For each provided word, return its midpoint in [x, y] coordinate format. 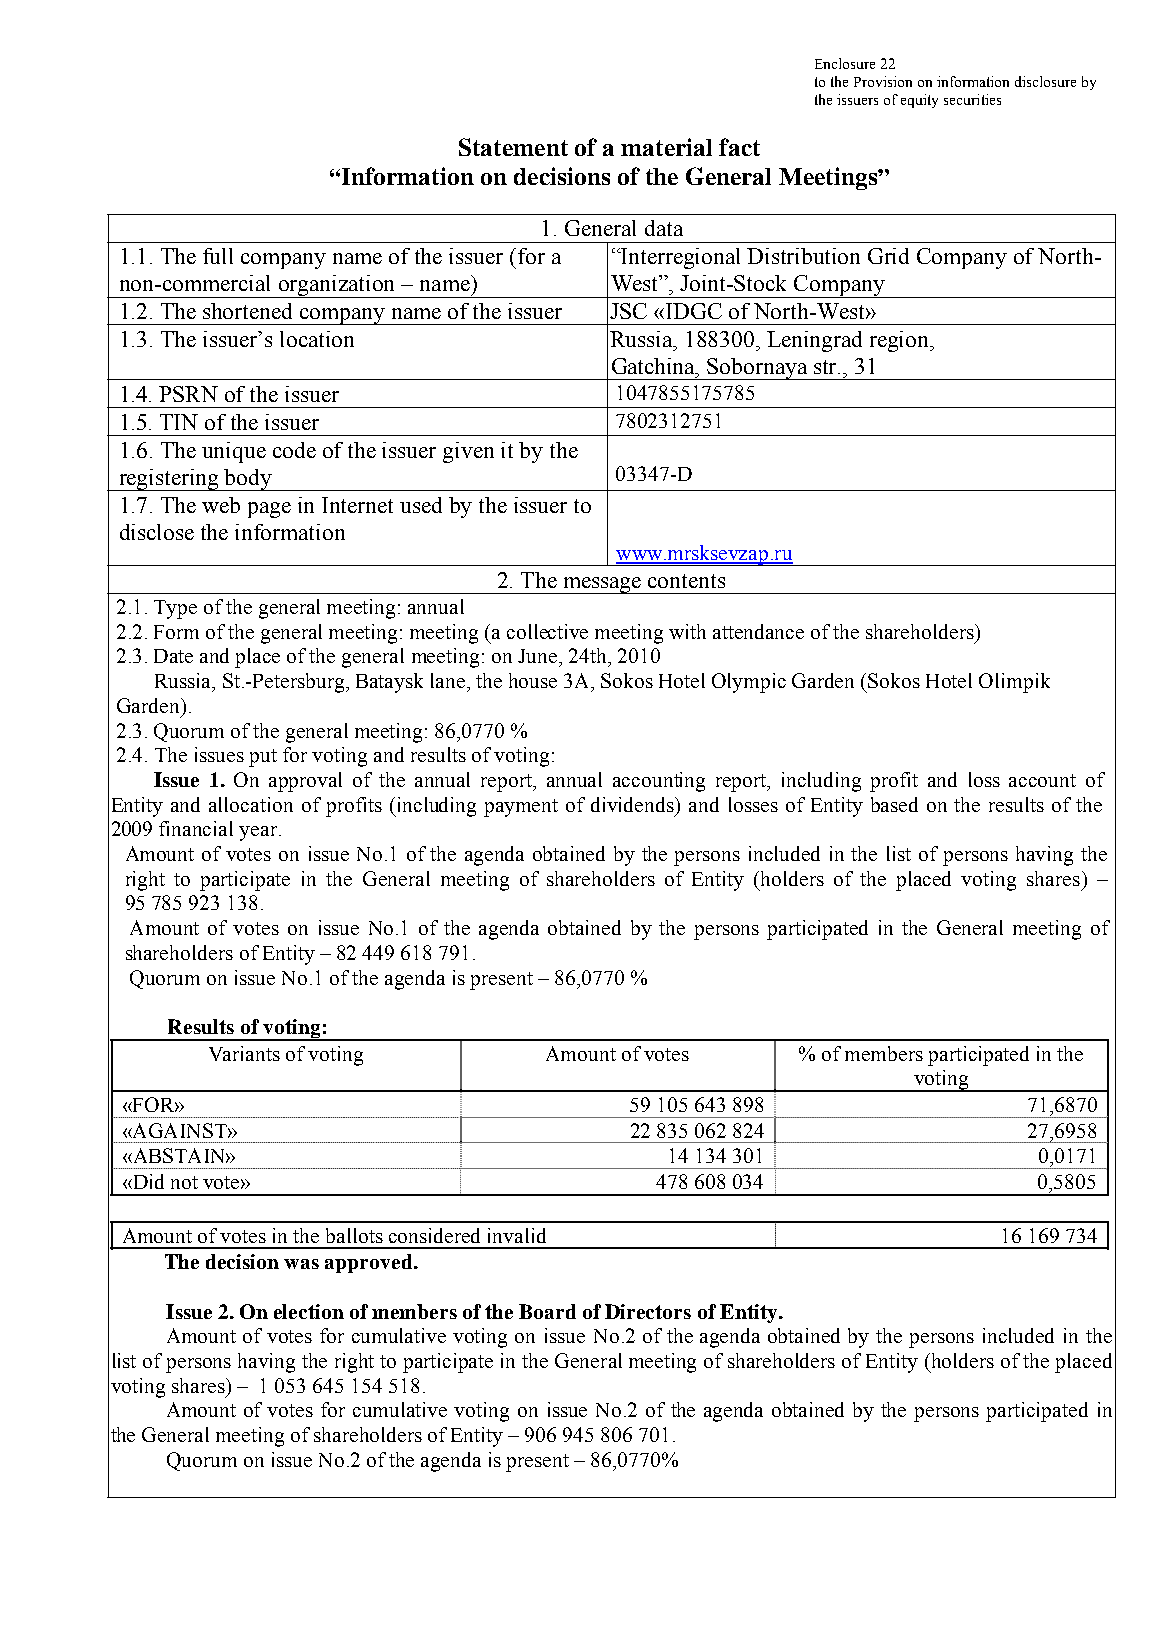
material [666, 147]
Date [173, 656]
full [218, 256]
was [301, 1264]
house [533, 680]
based [894, 804]
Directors [648, 1311]
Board [547, 1311]
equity [919, 101]
